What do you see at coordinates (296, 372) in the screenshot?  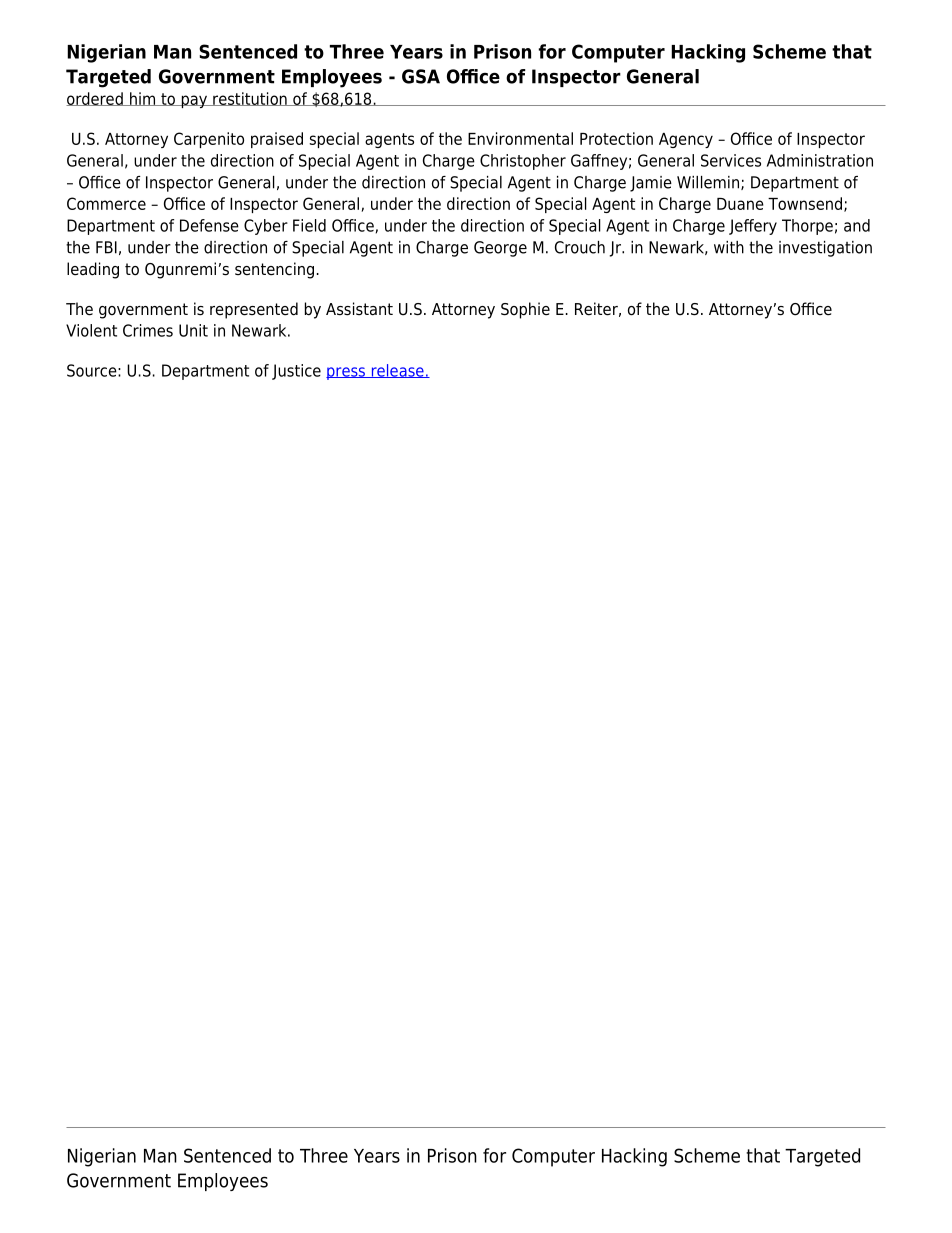 I see `Justice` at bounding box center [296, 372].
